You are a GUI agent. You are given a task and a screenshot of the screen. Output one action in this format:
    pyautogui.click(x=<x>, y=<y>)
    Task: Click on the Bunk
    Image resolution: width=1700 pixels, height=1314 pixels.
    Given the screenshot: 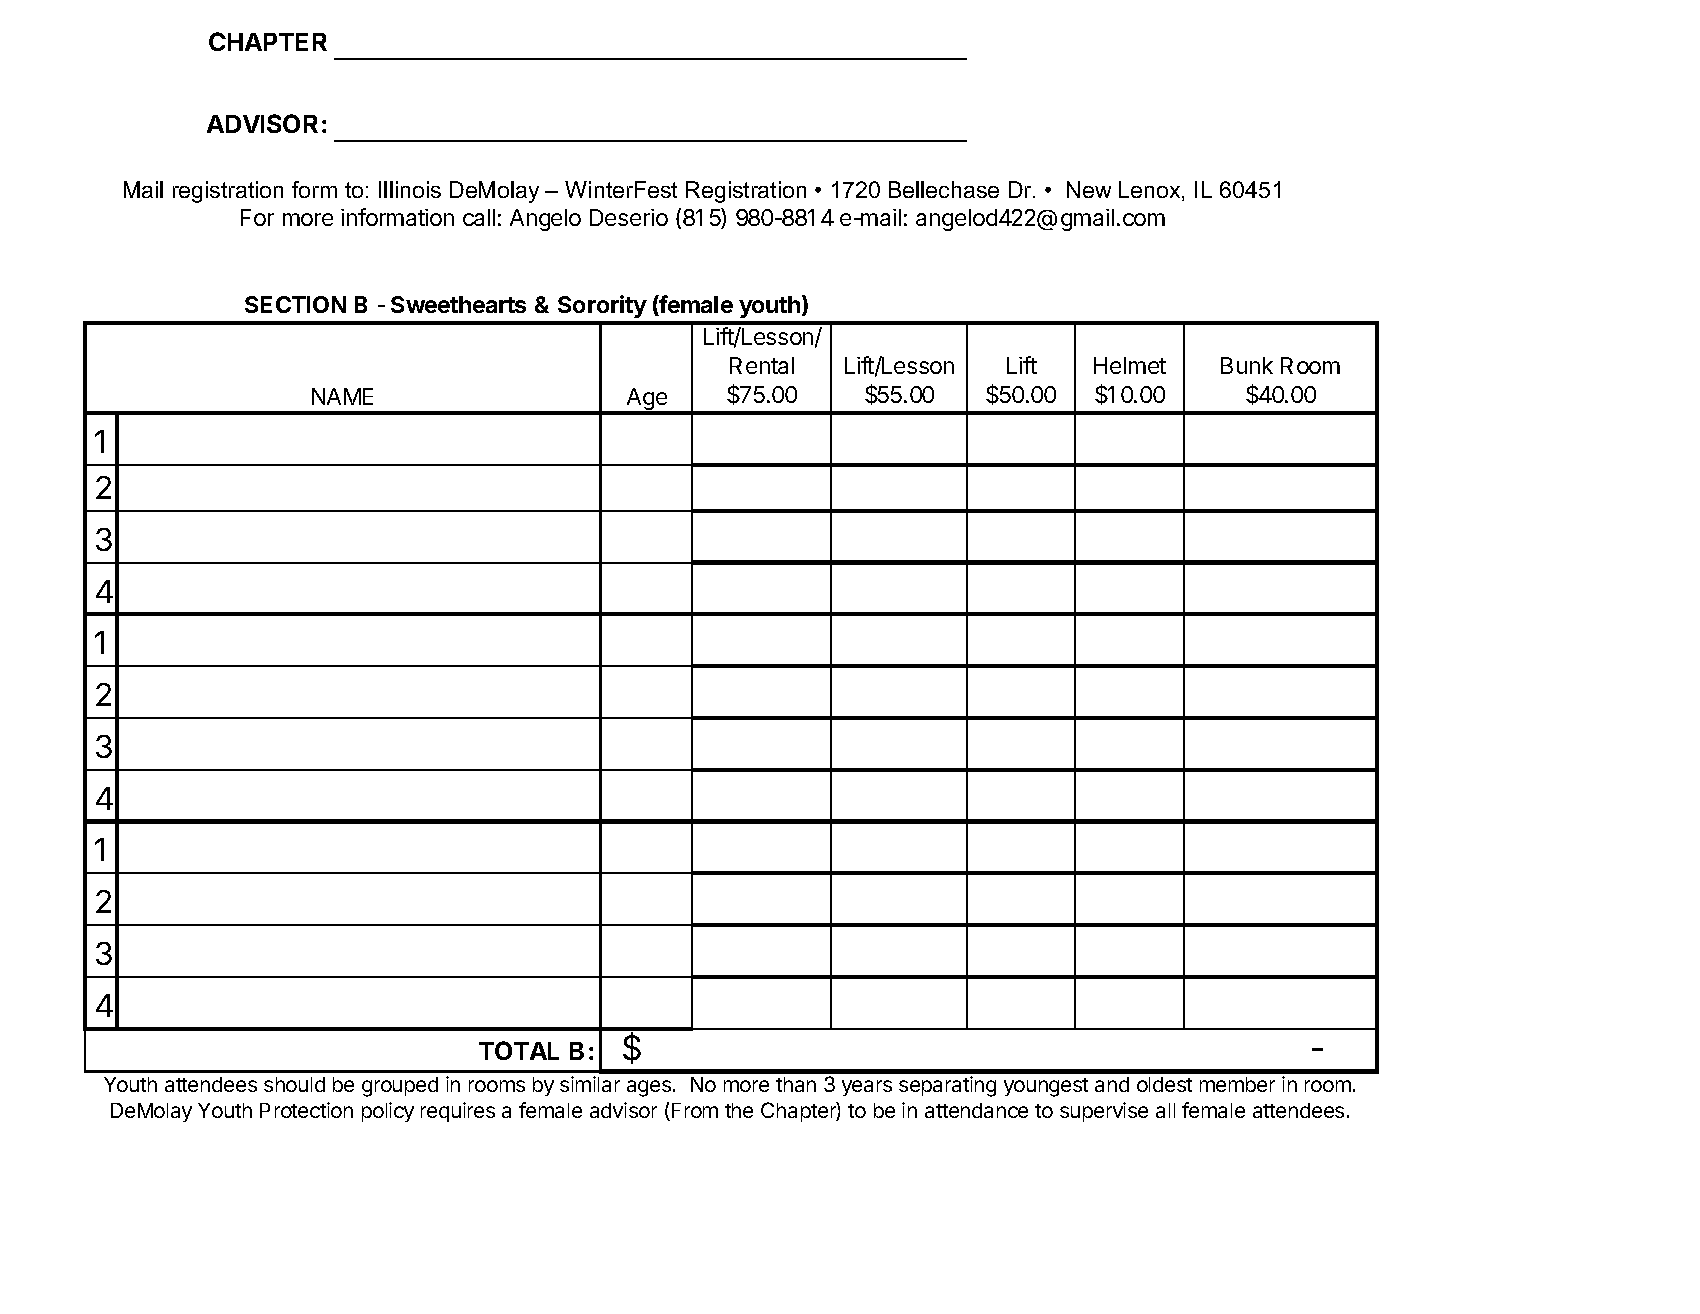 What is the action you would take?
    pyautogui.click(x=1247, y=365)
